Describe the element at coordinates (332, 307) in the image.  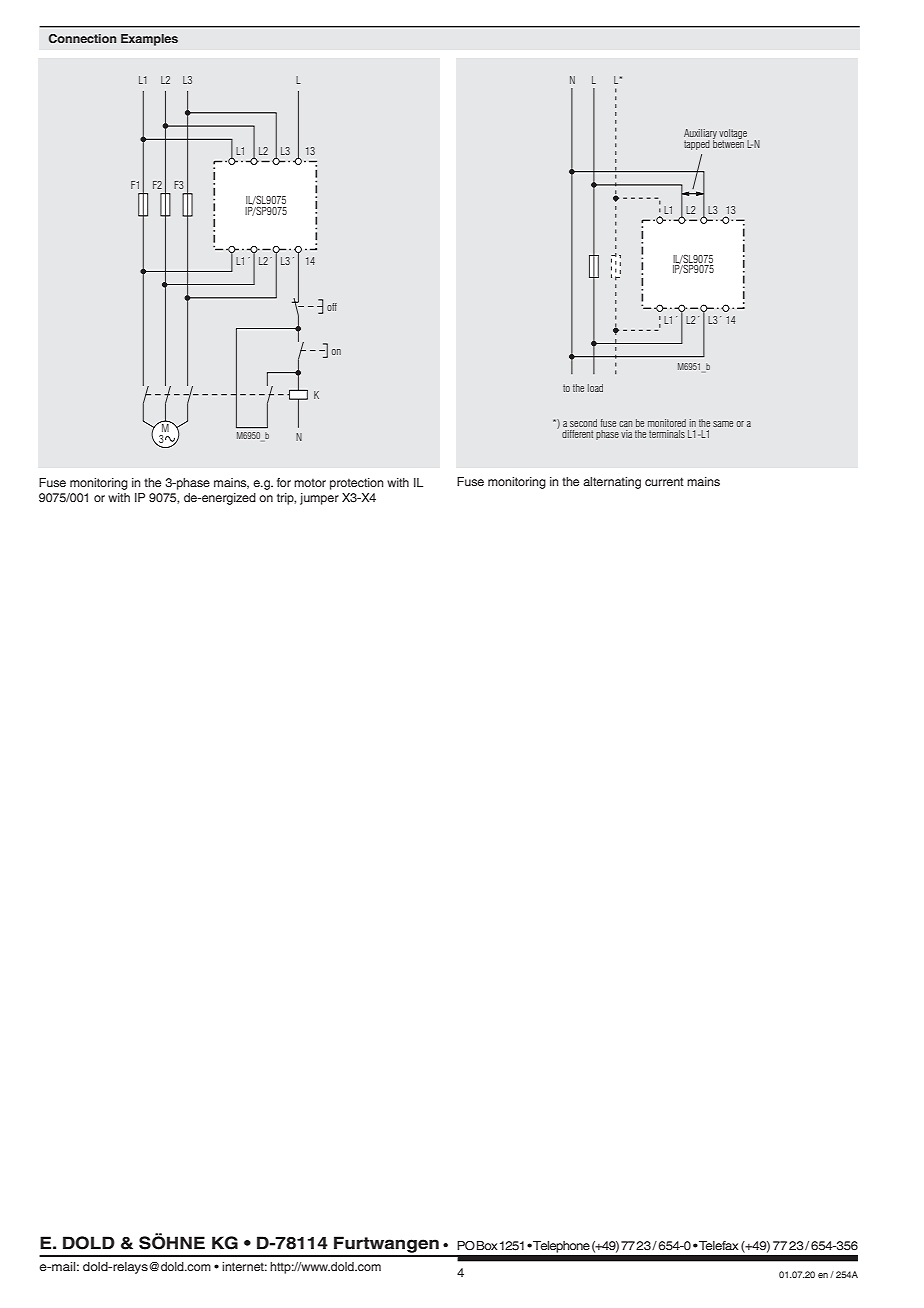
I see `off` at that location.
